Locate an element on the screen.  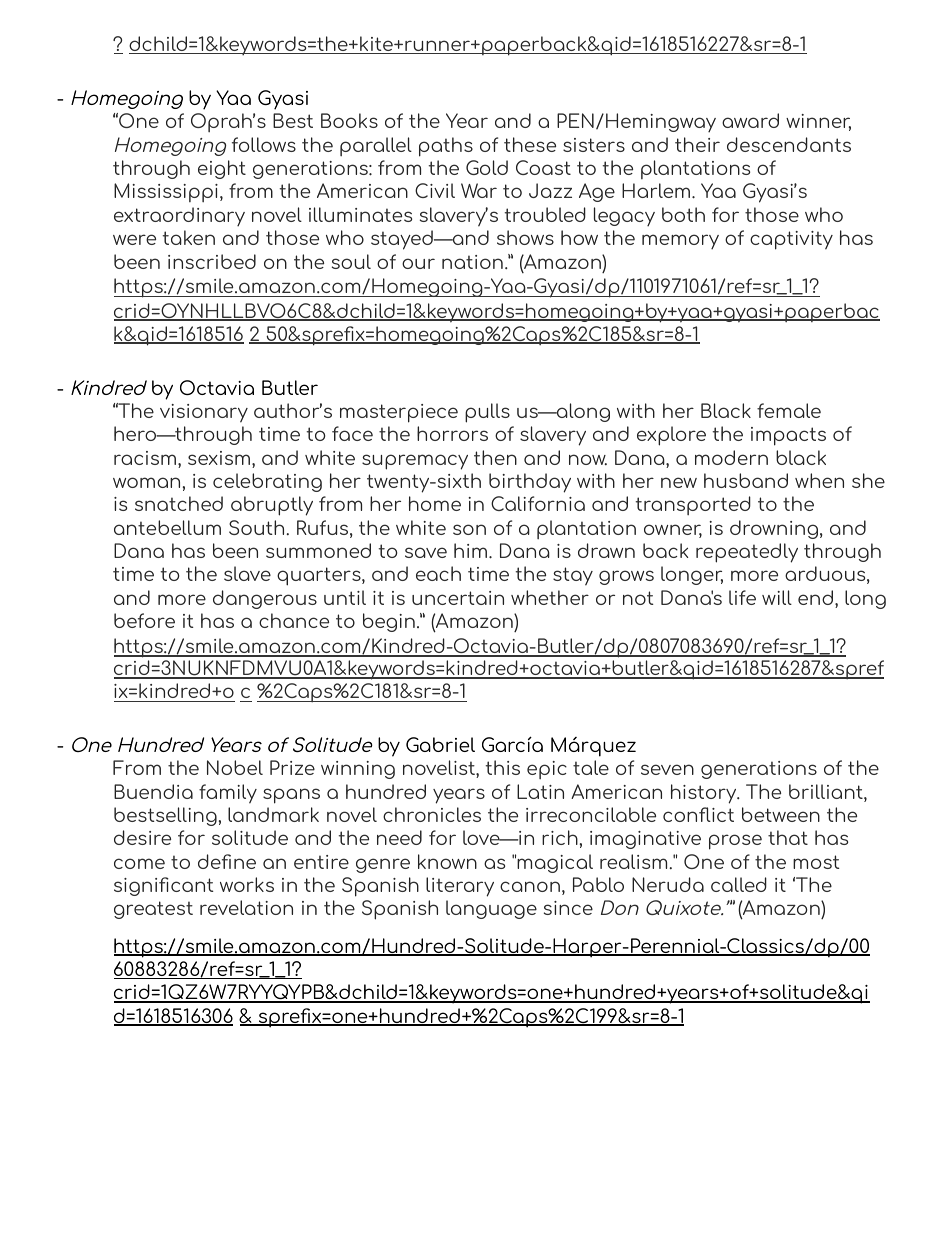
Nobel is located at coordinates (235, 767).
